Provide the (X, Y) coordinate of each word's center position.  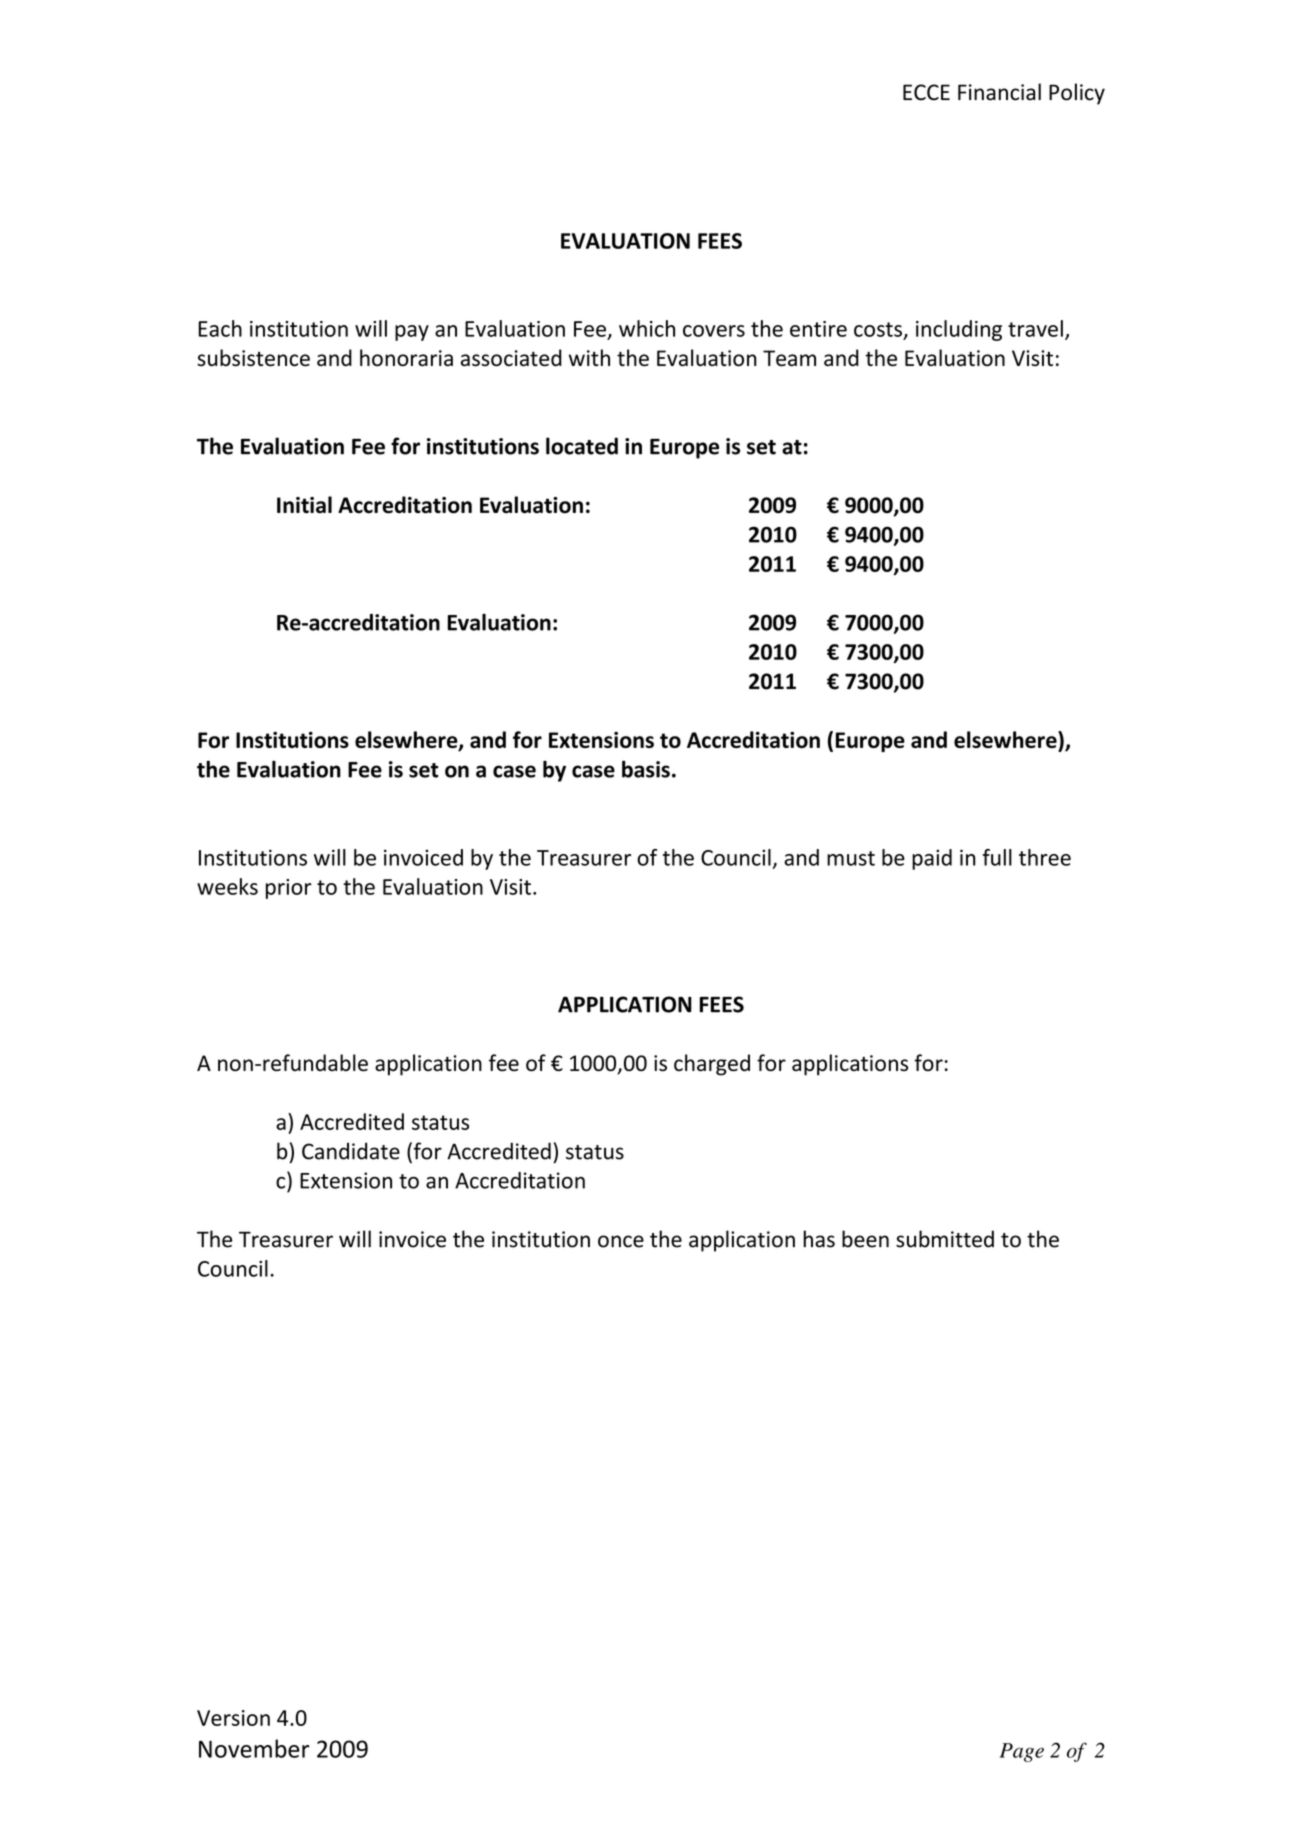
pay (412, 333)
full (997, 857)
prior (289, 889)
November (254, 1748)
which (647, 328)
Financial (999, 92)
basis (646, 769)
